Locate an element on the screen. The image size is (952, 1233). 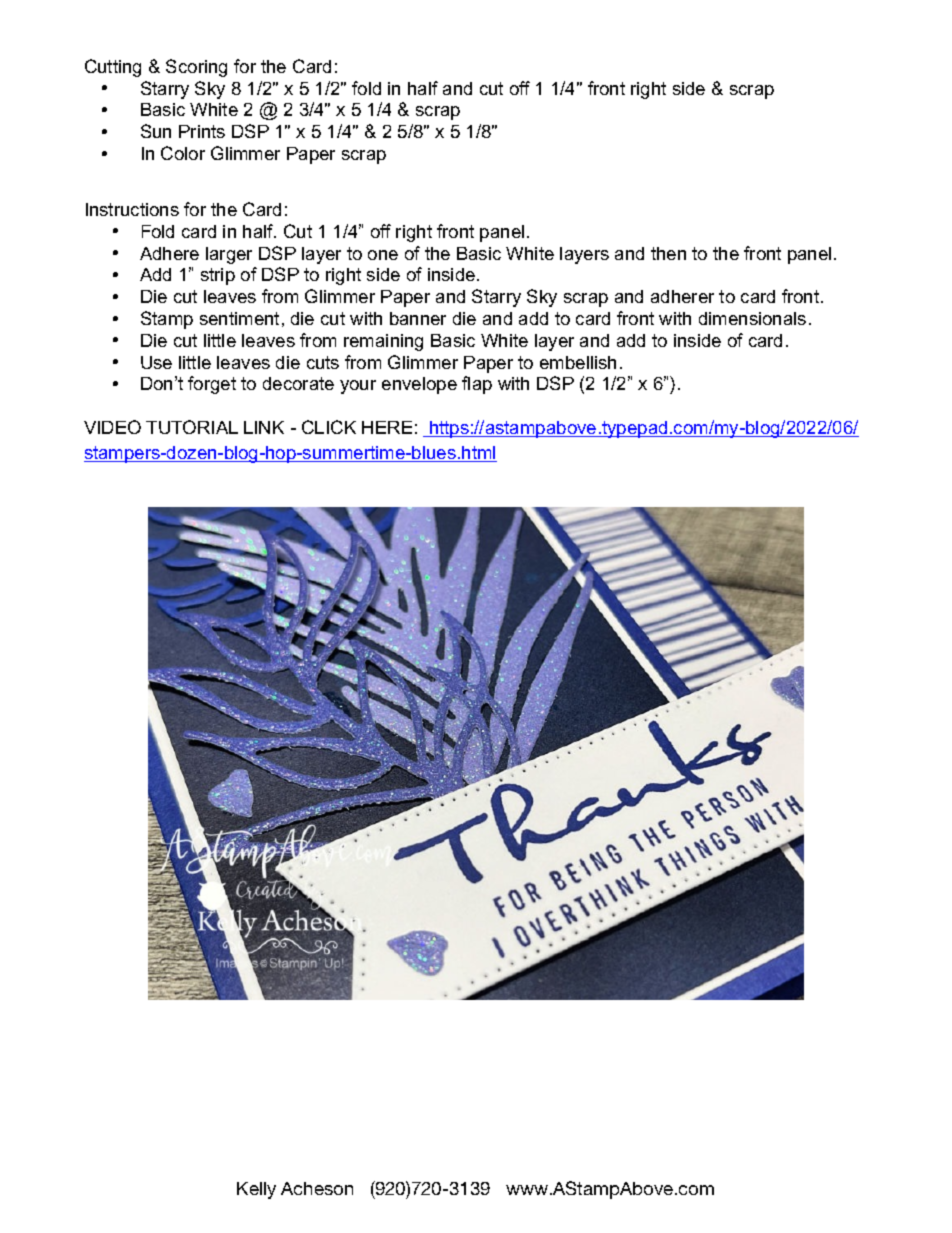
Sun is located at coordinates (156, 131).
